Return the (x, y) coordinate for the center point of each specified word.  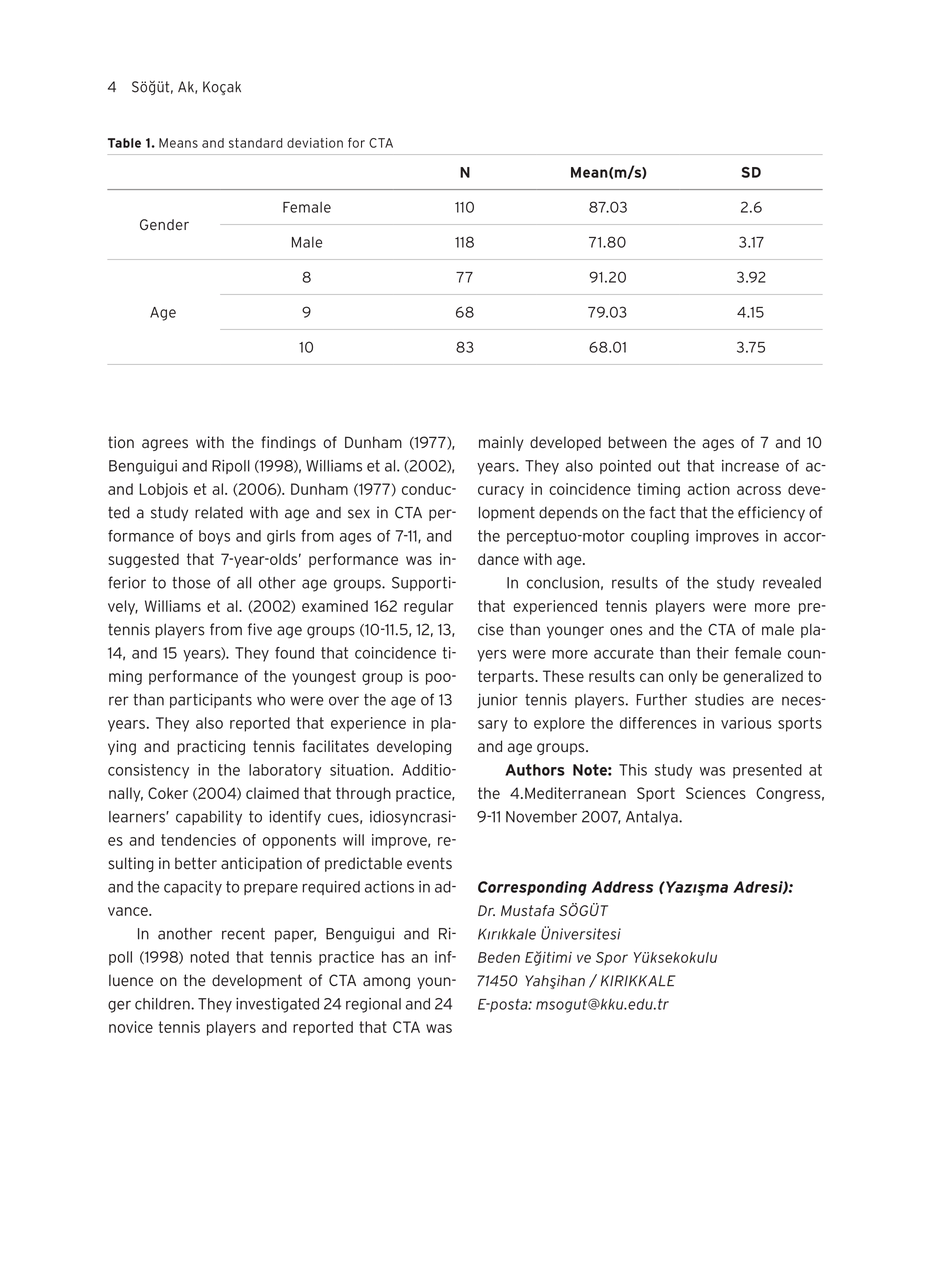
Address (622, 887)
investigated (277, 1005)
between (637, 442)
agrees (165, 445)
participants (211, 700)
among (386, 983)
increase (750, 466)
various (746, 723)
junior (497, 700)
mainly (501, 443)
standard (256, 143)
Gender (164, 224)
